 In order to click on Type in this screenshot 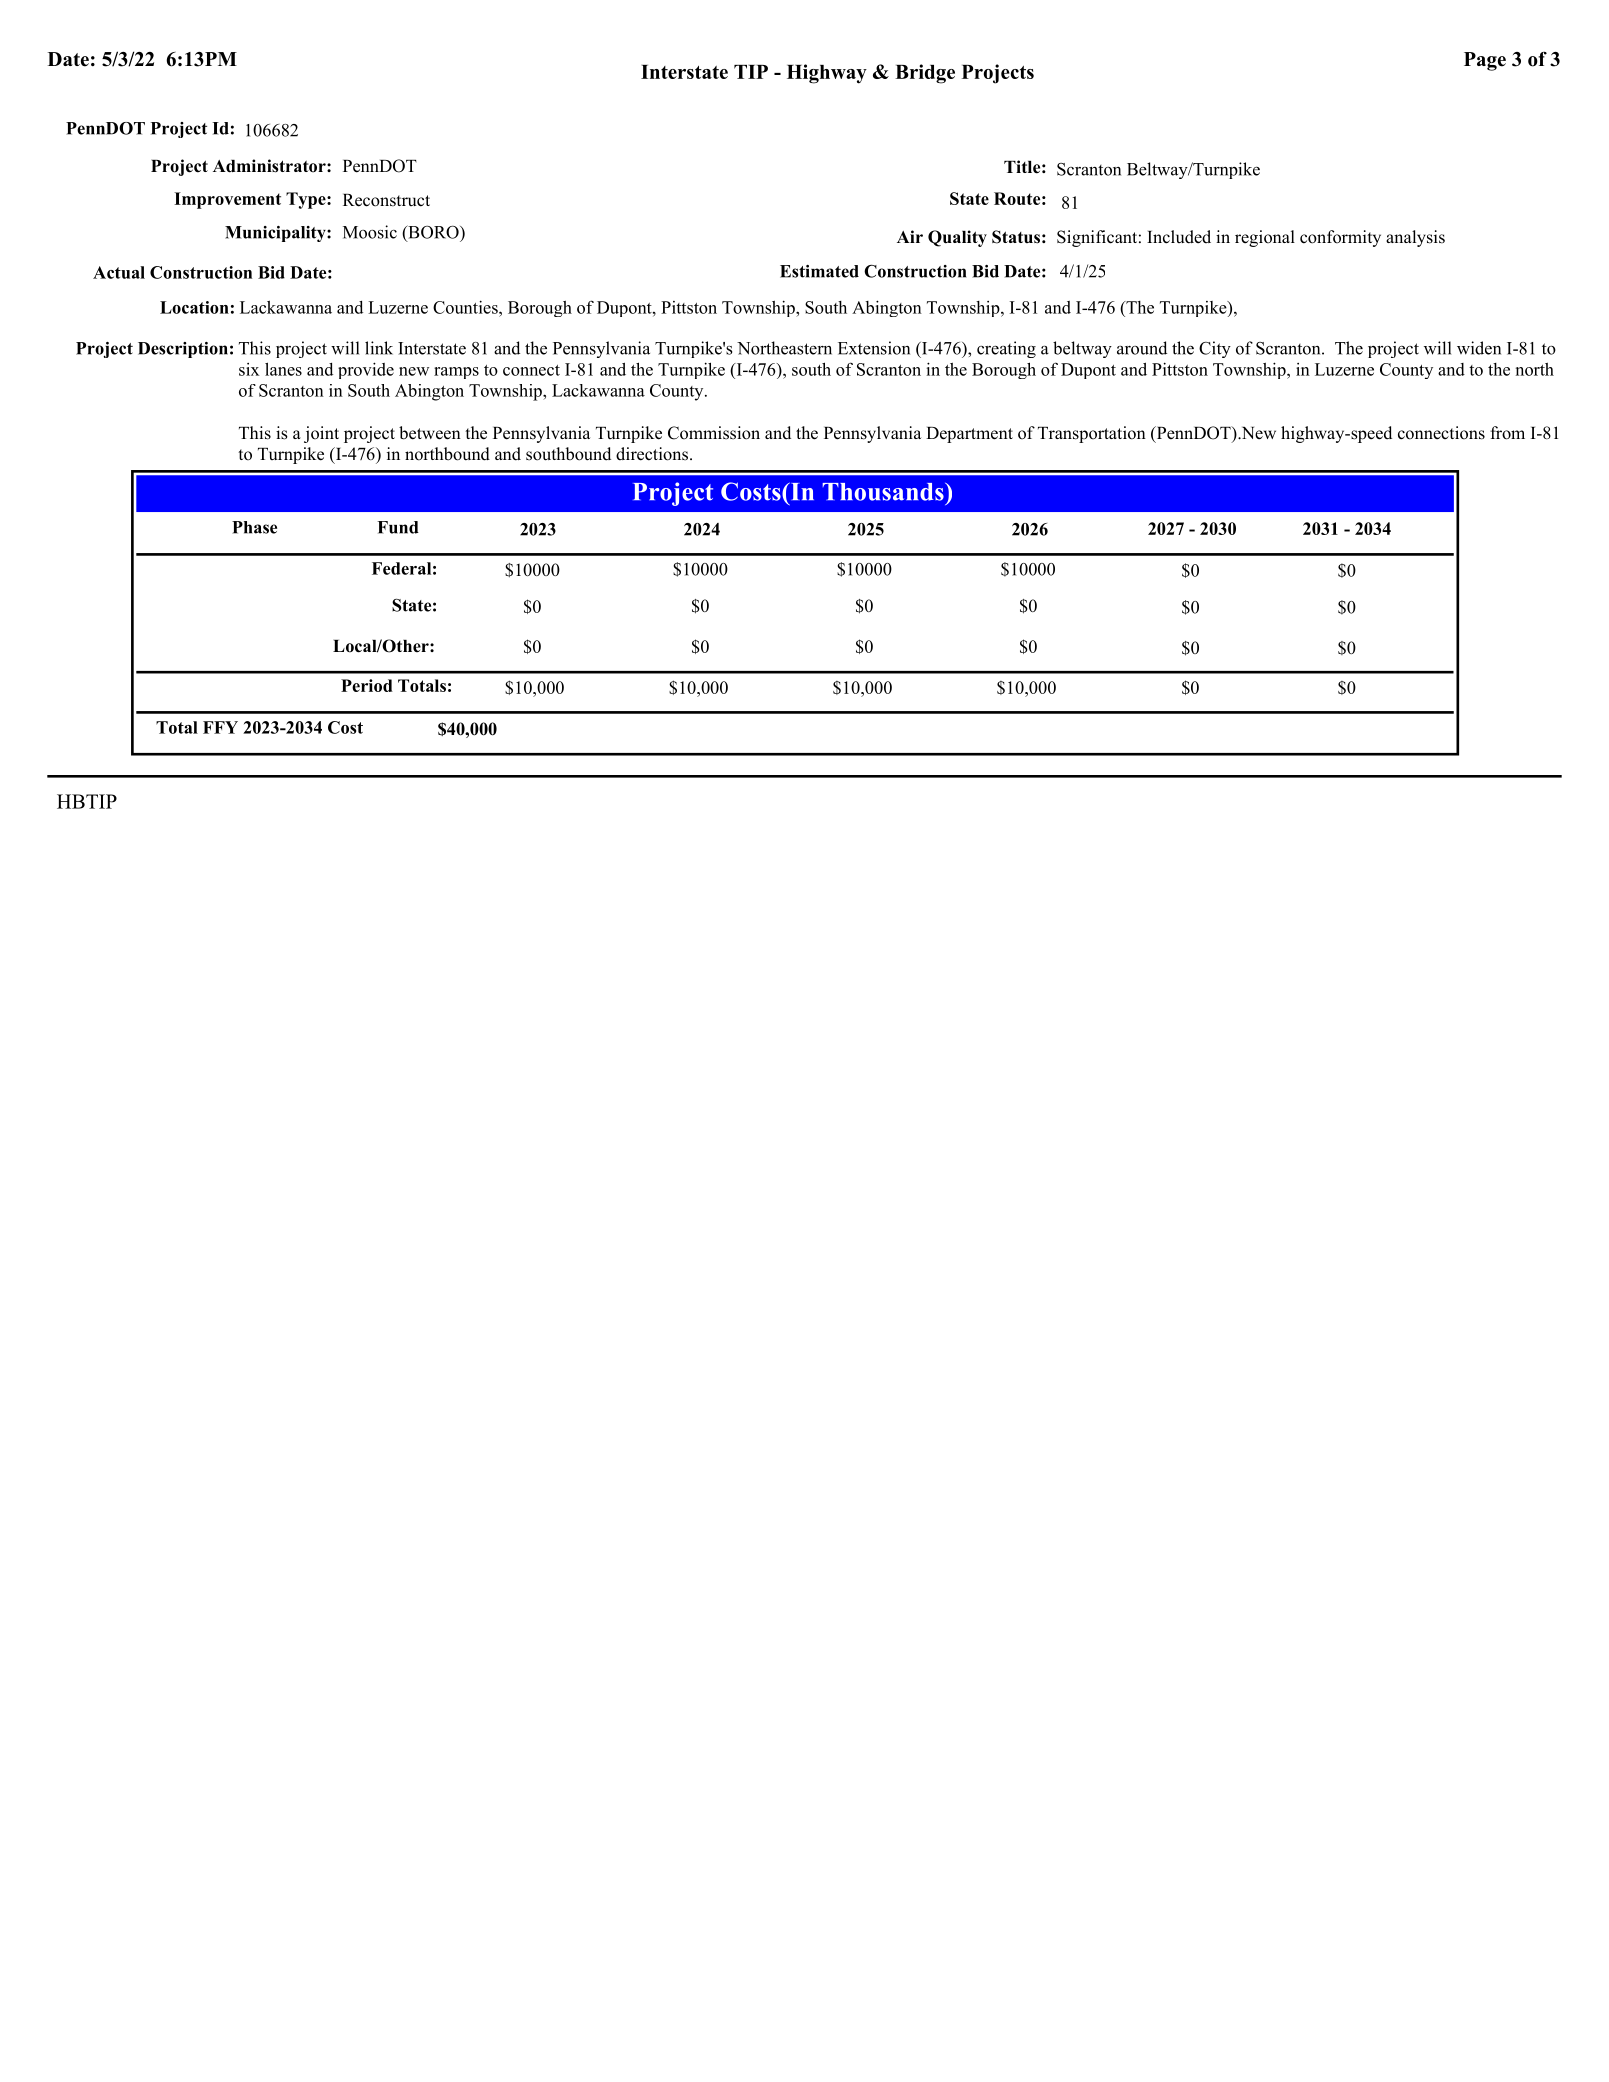, I will do `click(307, 200)`.
